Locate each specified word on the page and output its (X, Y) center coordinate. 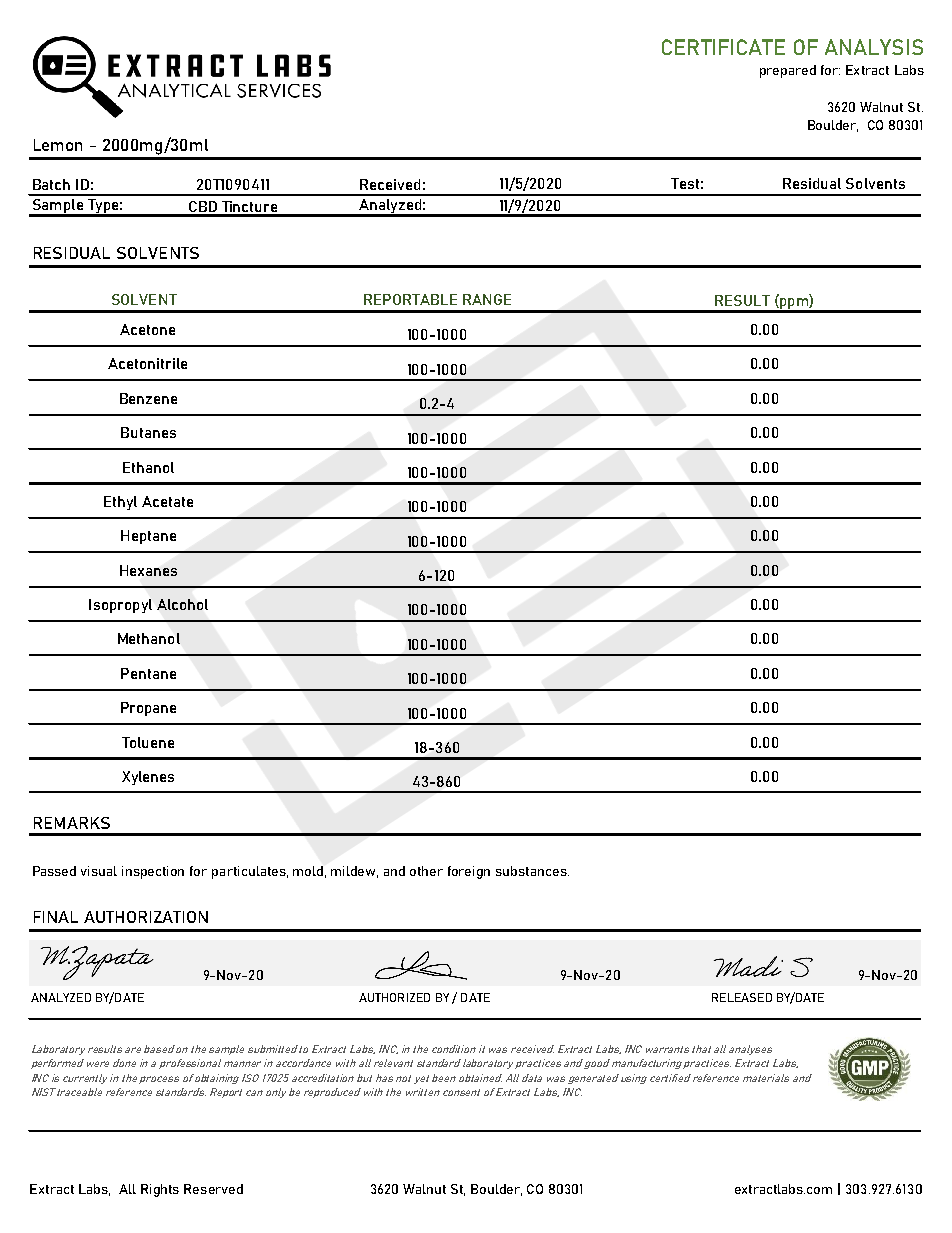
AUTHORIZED (394, 997)
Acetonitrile (147, 363)
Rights (160, 1190)
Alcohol (182, 604)
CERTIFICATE (723, 47)
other (426, 871)
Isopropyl (120, 606)
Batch (51, 184)
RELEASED (742, 997)
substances (532, 871)
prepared (788, 71)
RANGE (487, 299)
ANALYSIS (874, 47)
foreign (469, 872)
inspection (153, 872)
